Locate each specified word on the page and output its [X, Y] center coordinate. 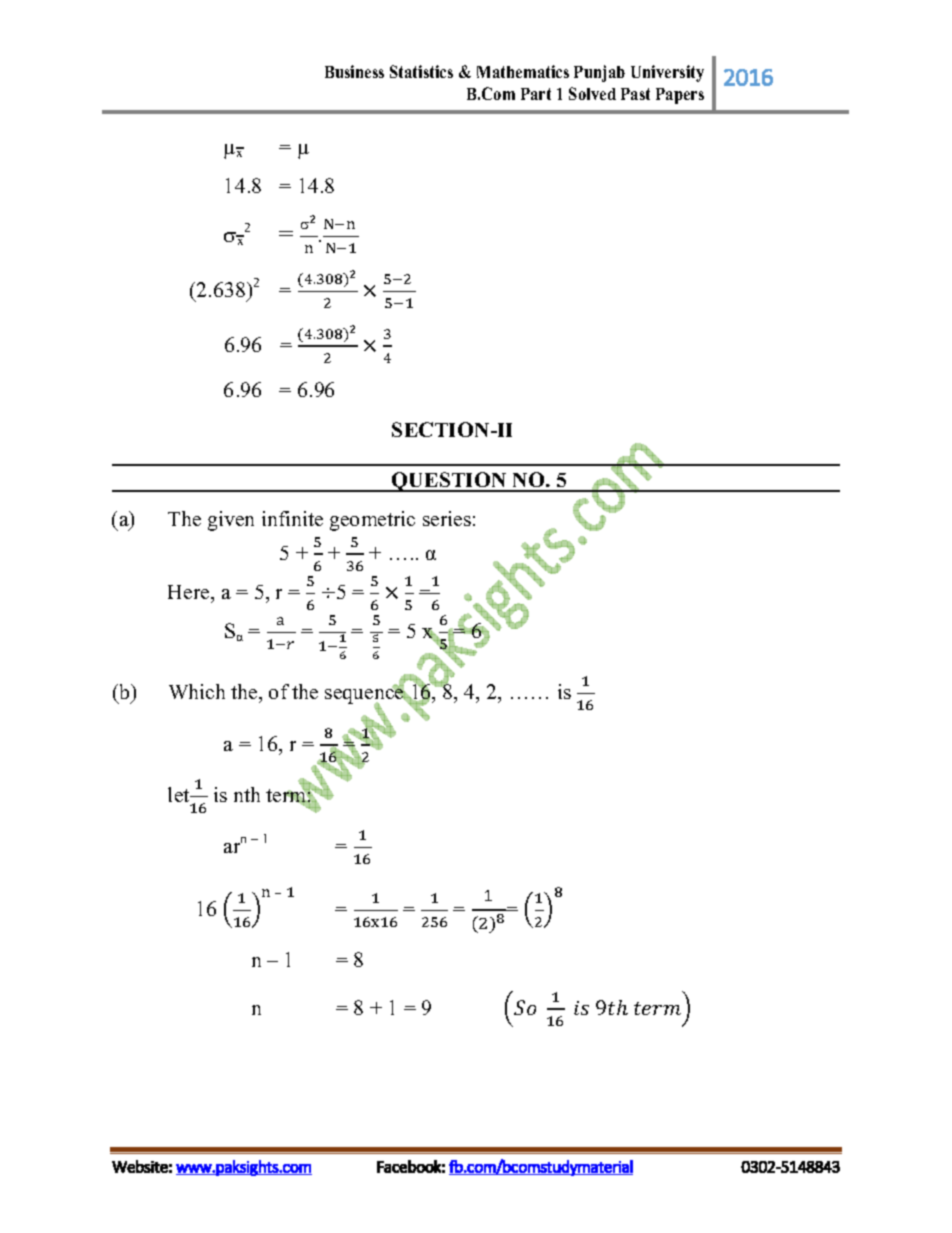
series [447, 518]
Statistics [421, 71]
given [231, 521]
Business [354, 71]
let [180, 794]
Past [635, 94]
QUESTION [449, 482]
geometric [372, 521]
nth [247, 794]
